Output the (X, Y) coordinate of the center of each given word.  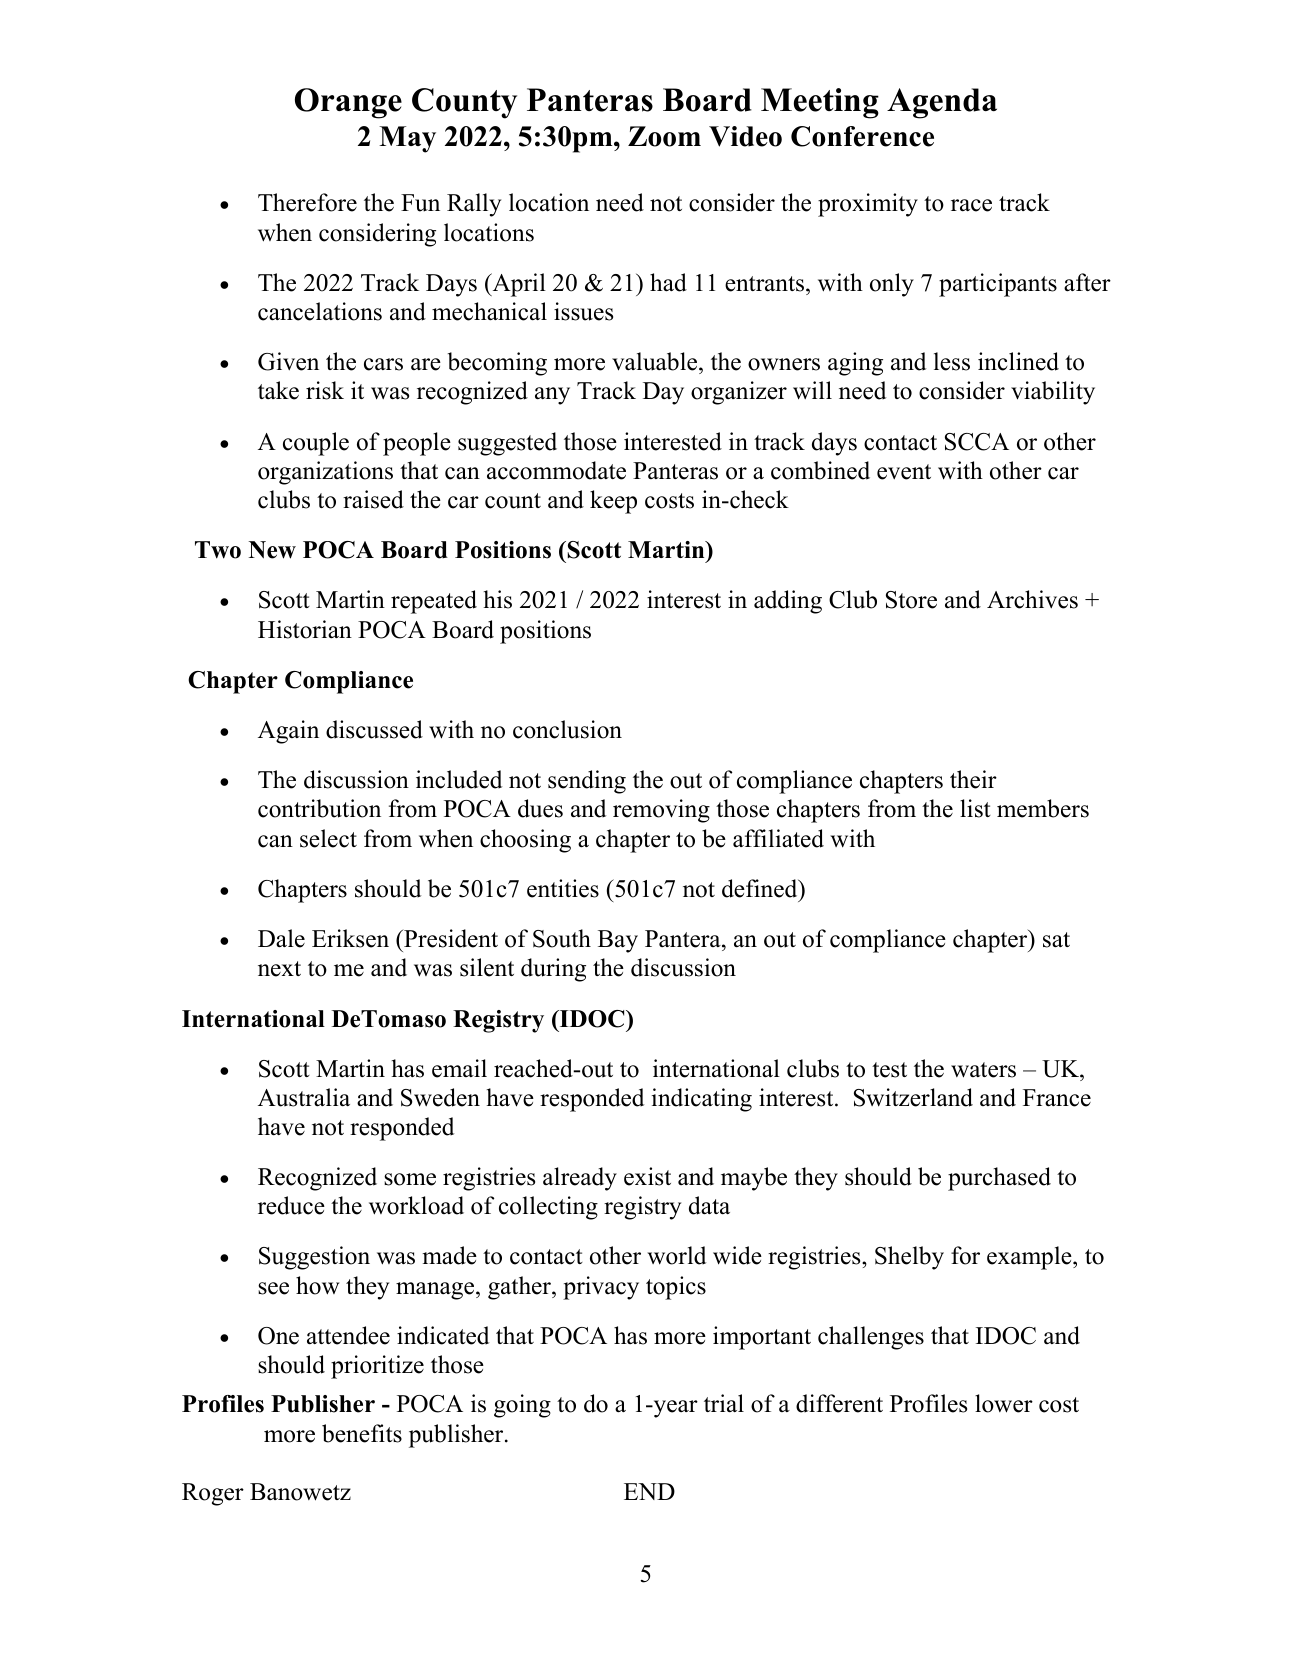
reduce (291, 1205)
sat (1056, 940)
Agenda (942, 103)
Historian (305, 629)
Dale (281, 938)
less (952, 361)
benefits (362, 1433)
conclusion (567, 729)
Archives (1032, 599)
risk (325, 390)
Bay (618, 941)
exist (647, 1176)
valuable (656, 363)
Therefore (307, 202)
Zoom (664, 136)
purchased (999, 1179)
